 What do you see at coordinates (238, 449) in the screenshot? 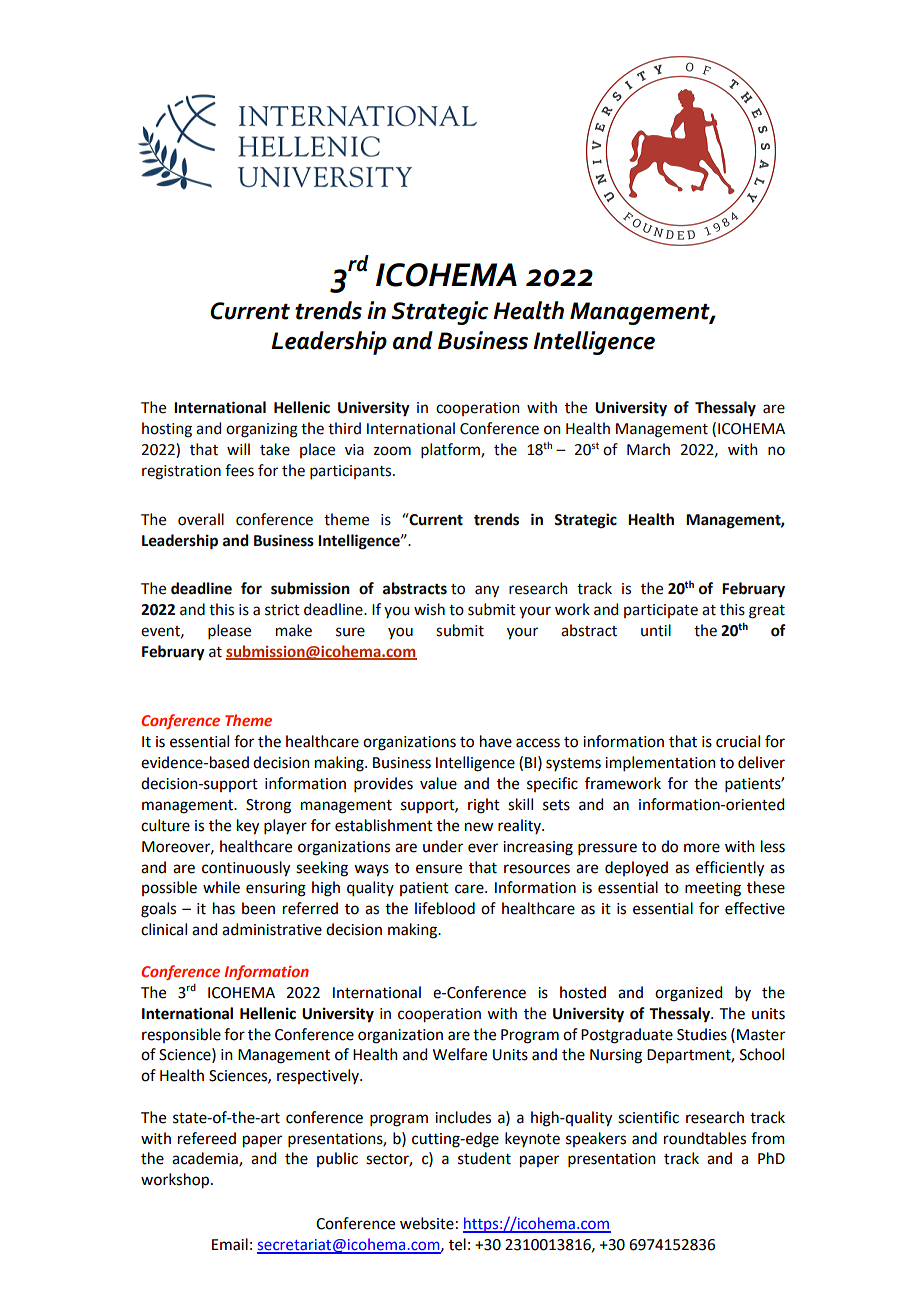
I see `will` at bounding box center [238, 449].
